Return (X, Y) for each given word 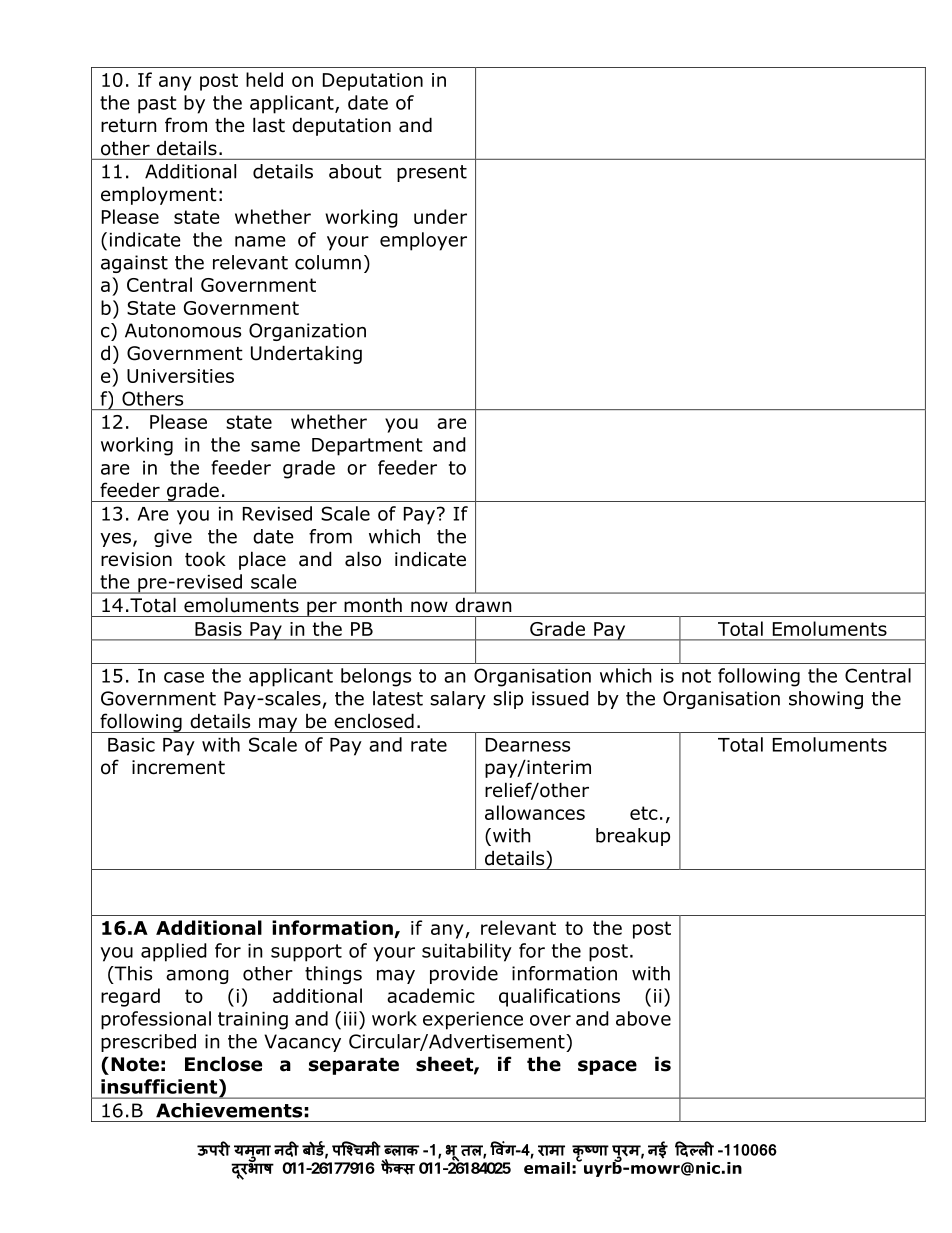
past (157, 105)
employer (423, 241)
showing (826, 700)
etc (644, 813)
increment (178, 767)
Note (135, 1064)
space (607, 1067)
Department (367, 447)
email (547, 1168)
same (275, 446)
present (432, 173)
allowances (535, 812)
